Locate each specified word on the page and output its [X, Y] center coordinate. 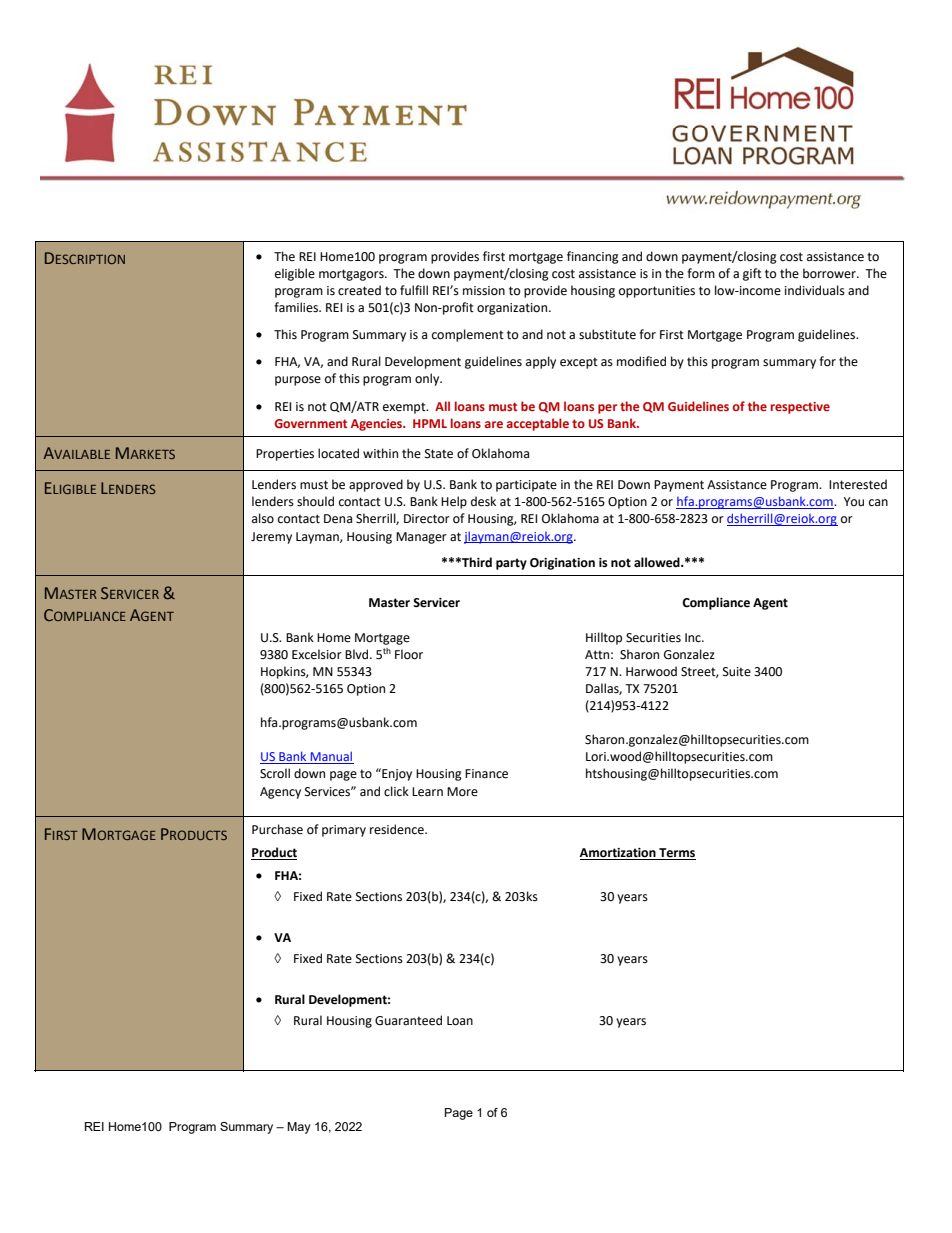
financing [593, 257]
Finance [486, 774]
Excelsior [317, 654]
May [299, 1128]
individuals [815, 290]
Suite [737, 672]
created [359, 290]
